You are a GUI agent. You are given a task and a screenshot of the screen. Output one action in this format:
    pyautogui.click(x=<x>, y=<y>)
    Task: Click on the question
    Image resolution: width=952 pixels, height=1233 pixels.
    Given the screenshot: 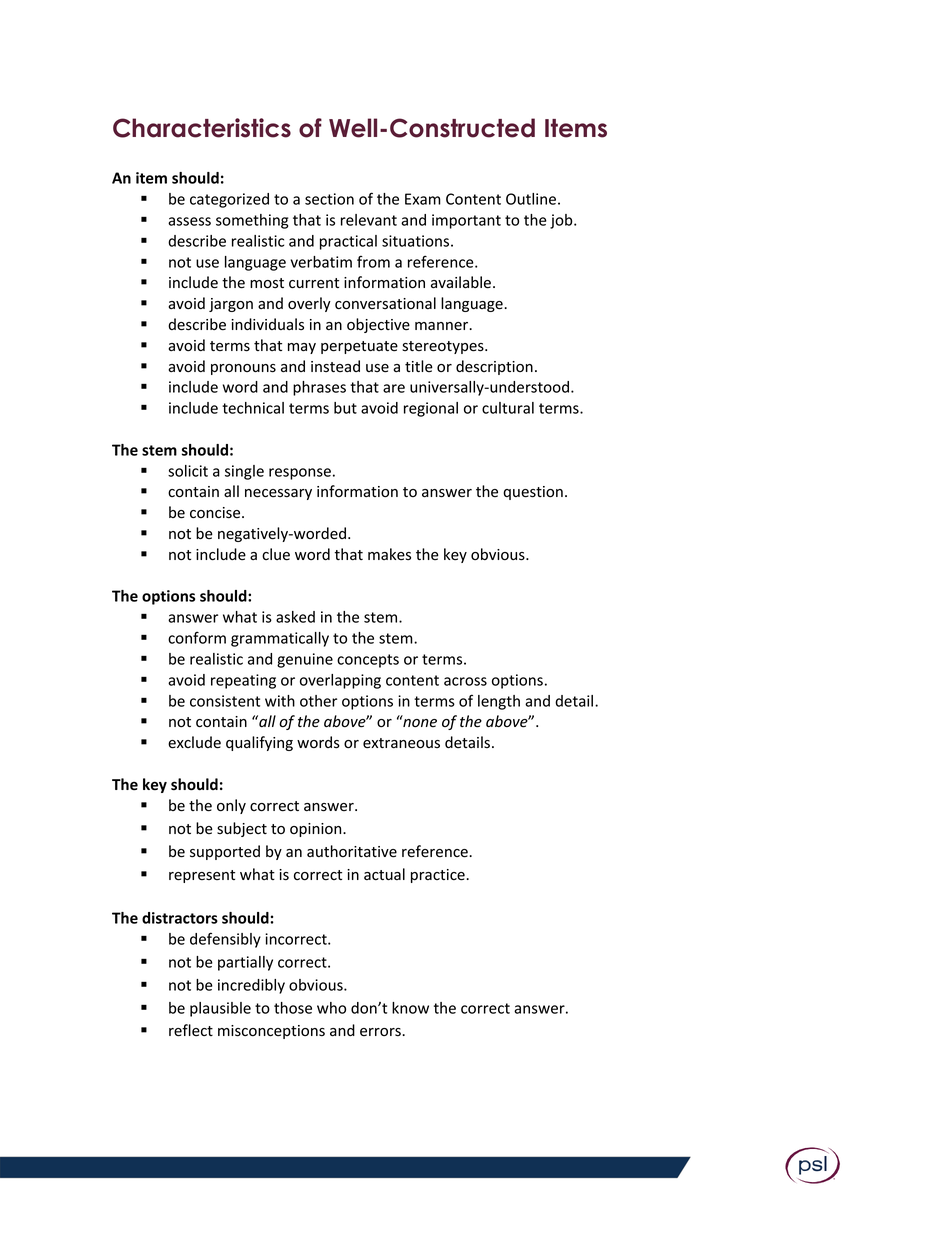 What is the action you would take?
    pyautogui.click(x=533, y=493)
